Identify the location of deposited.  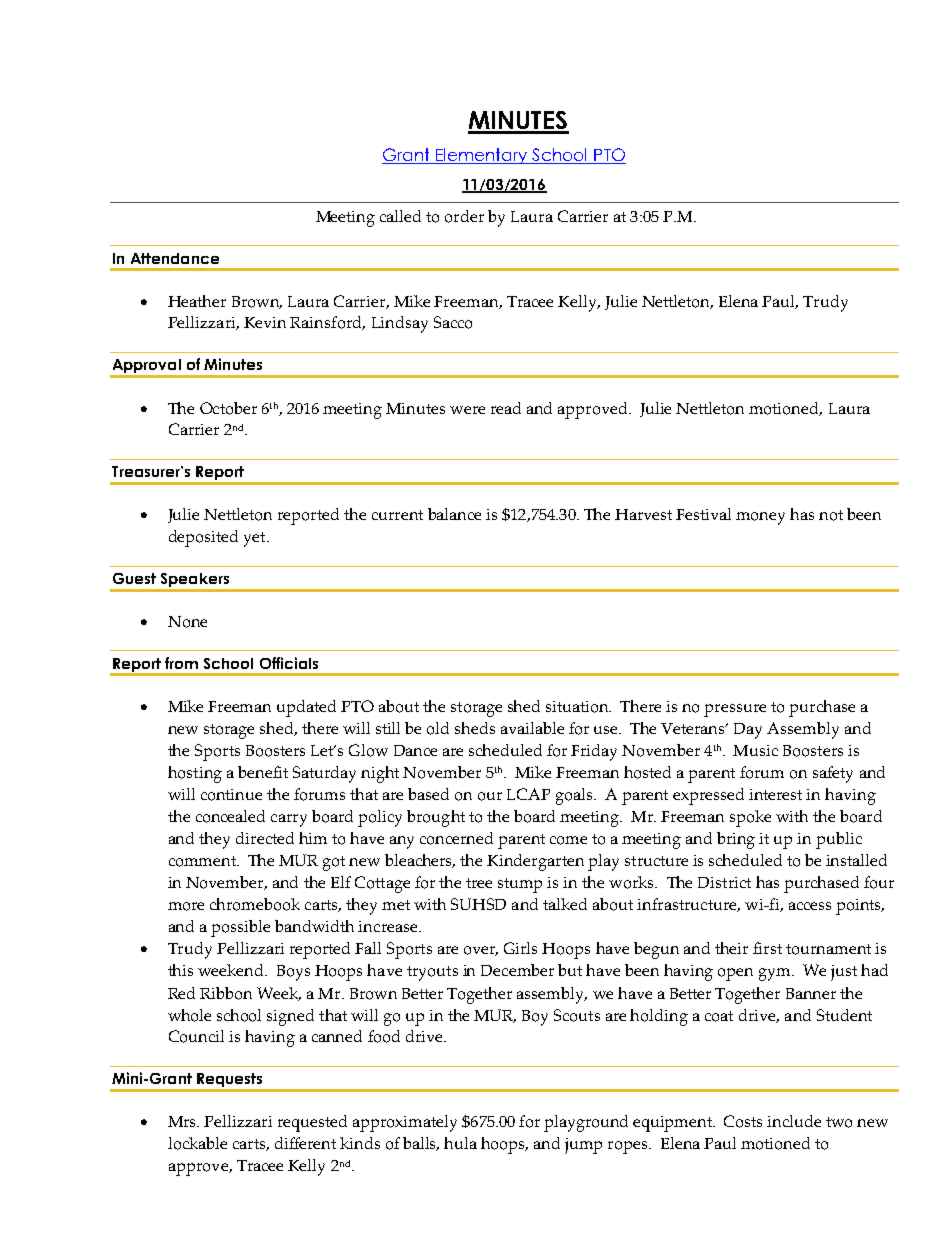
(203, 538).
